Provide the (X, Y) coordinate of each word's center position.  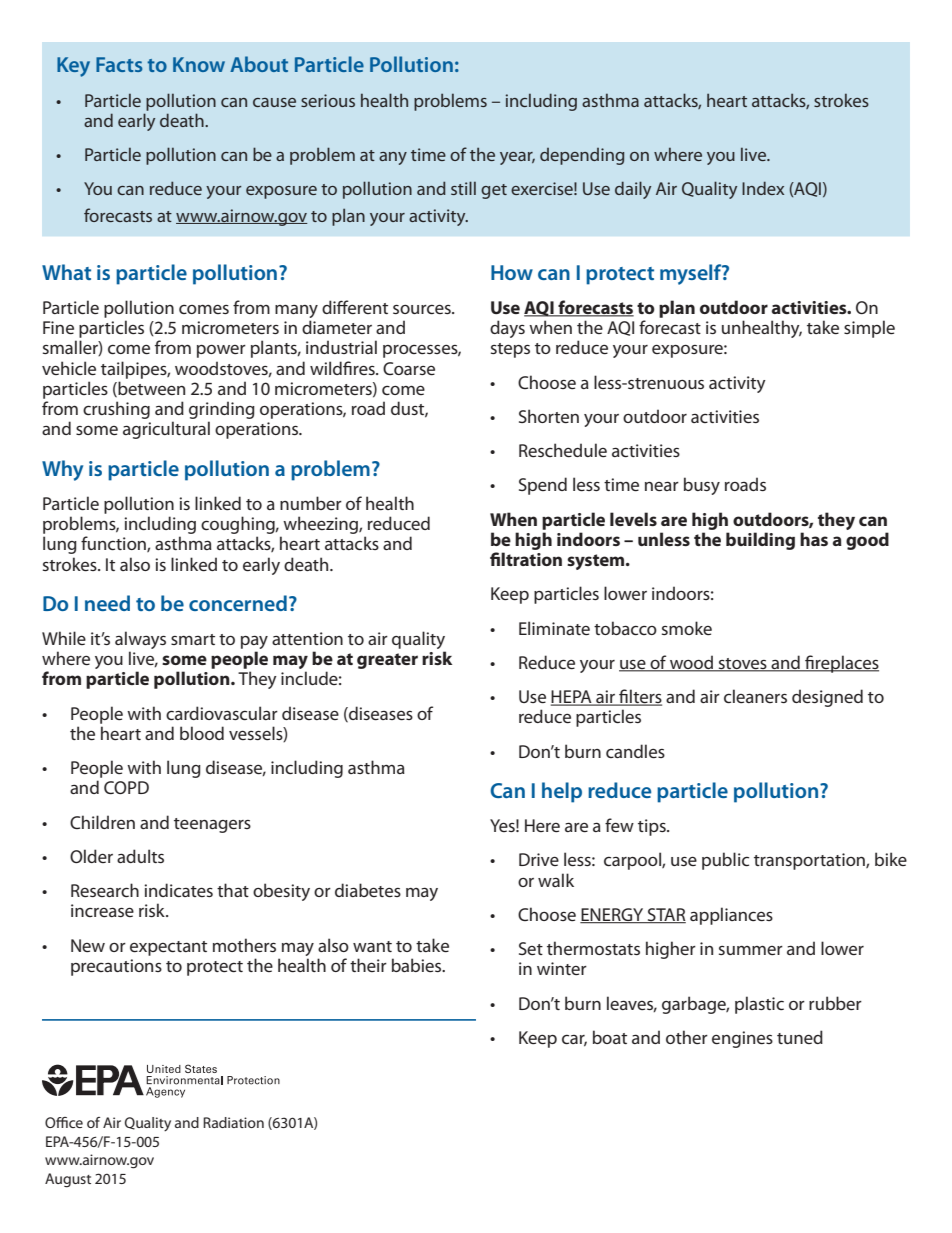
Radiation (233, 1122)
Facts (119, 64)
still (463, 188)
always (140, 641)
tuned (800, 1037)
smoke (687, 628)
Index (763, 188)
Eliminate (554, 628)
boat (610, 1037)
